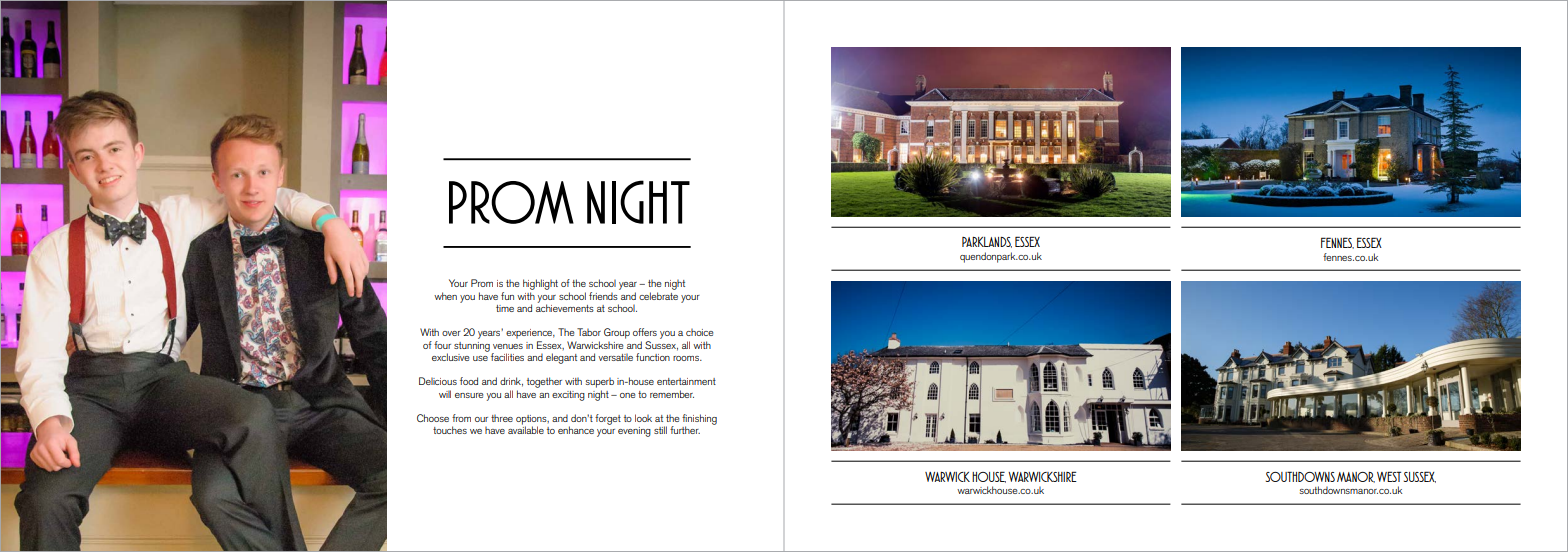  What do you see at coordinates (686, 381) in the screenshot?
I see `entertainment` at bounding box center [686, 381].
